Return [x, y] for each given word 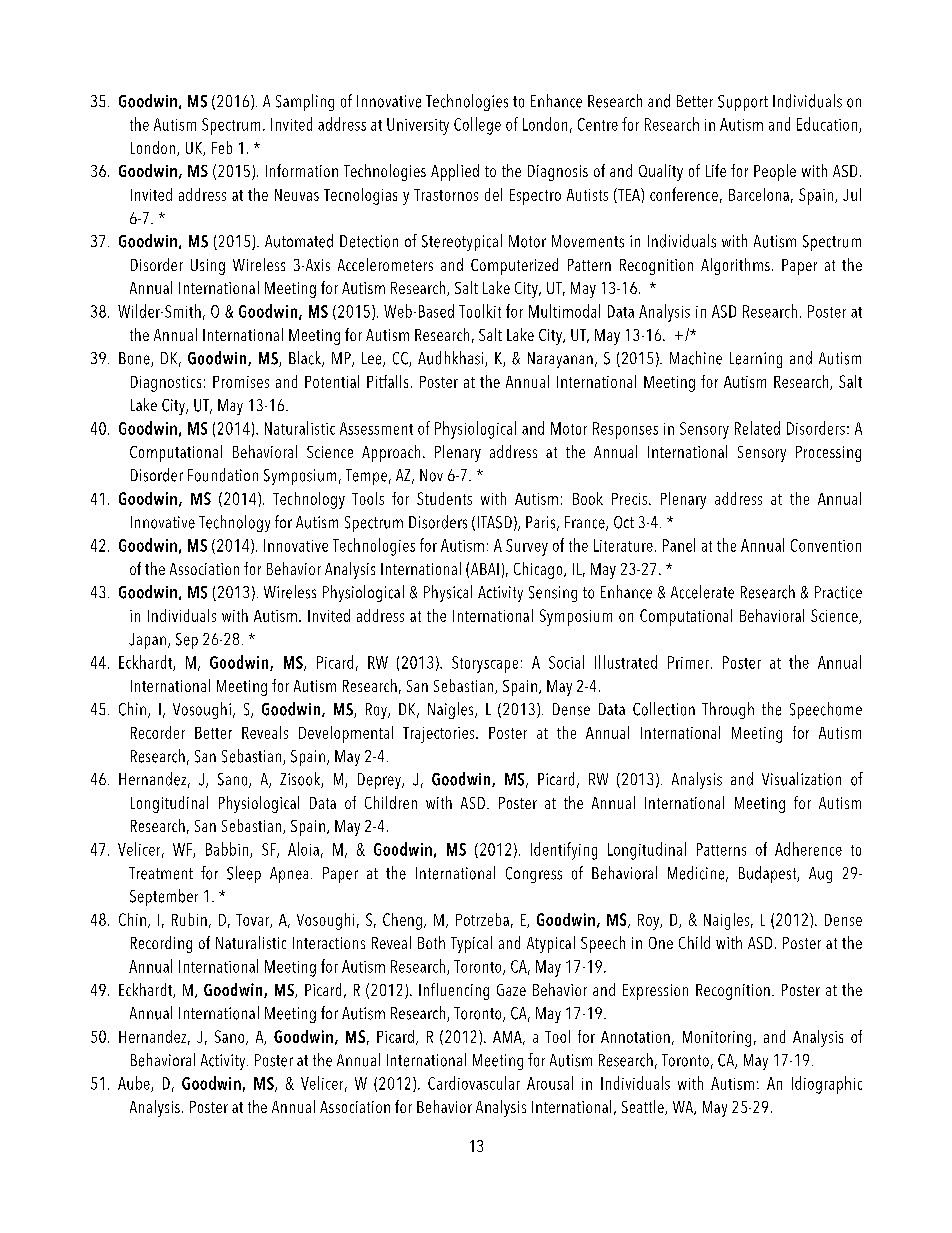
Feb [222, 147]
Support [743, 103]
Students [444, 498]
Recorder [158, 732]
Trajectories [440, 735]
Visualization [801, 779]
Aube [135, 1084]
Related [757, 428]
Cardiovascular [474, 1083]
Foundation [223, 475]
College [477, 126]
